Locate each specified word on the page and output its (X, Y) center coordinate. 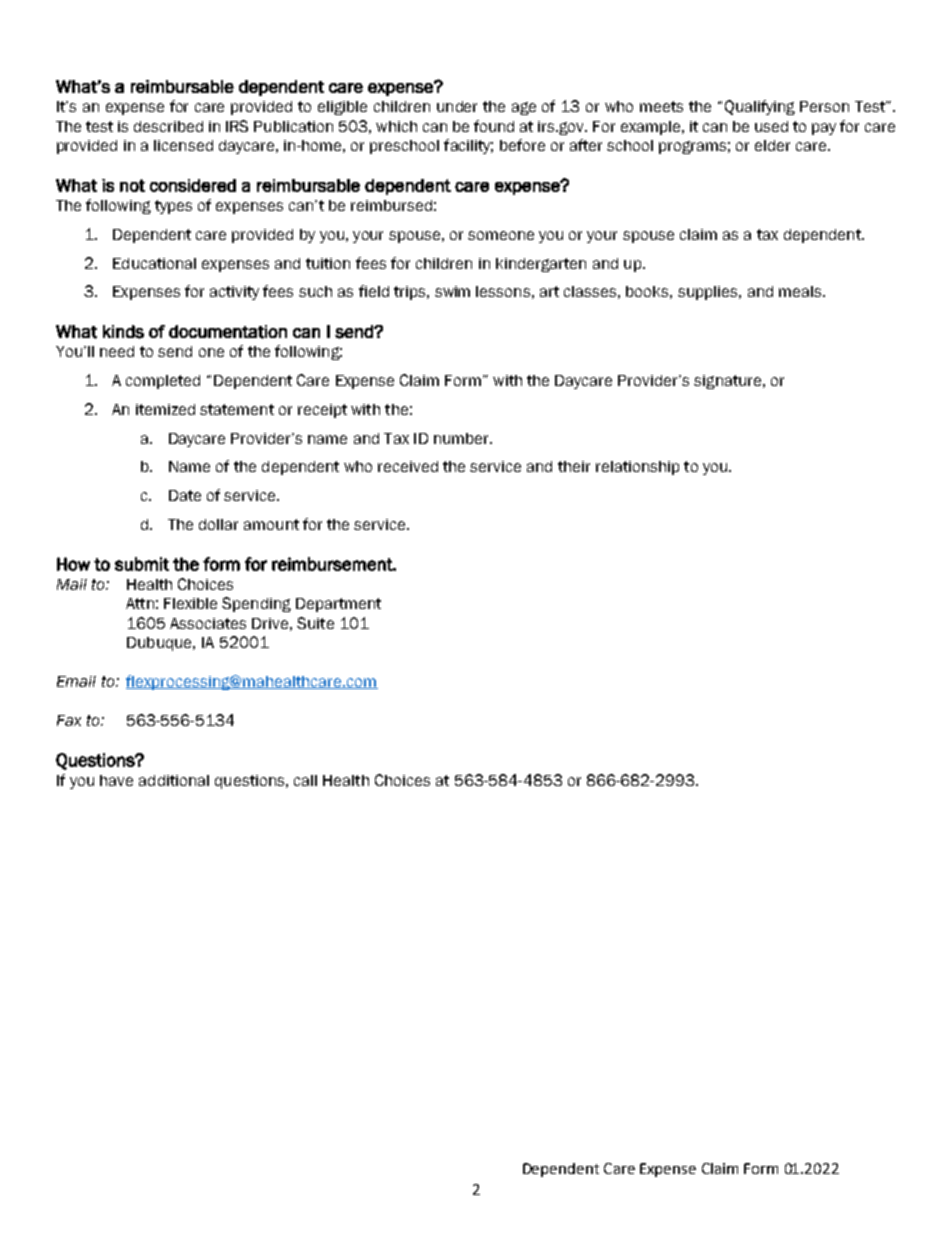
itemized (165, 409)
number (462, 438)
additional (174, 780)
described (168, 126)
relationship (637, 468)
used (771, 126)
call (305, 780)
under (457, 106)
